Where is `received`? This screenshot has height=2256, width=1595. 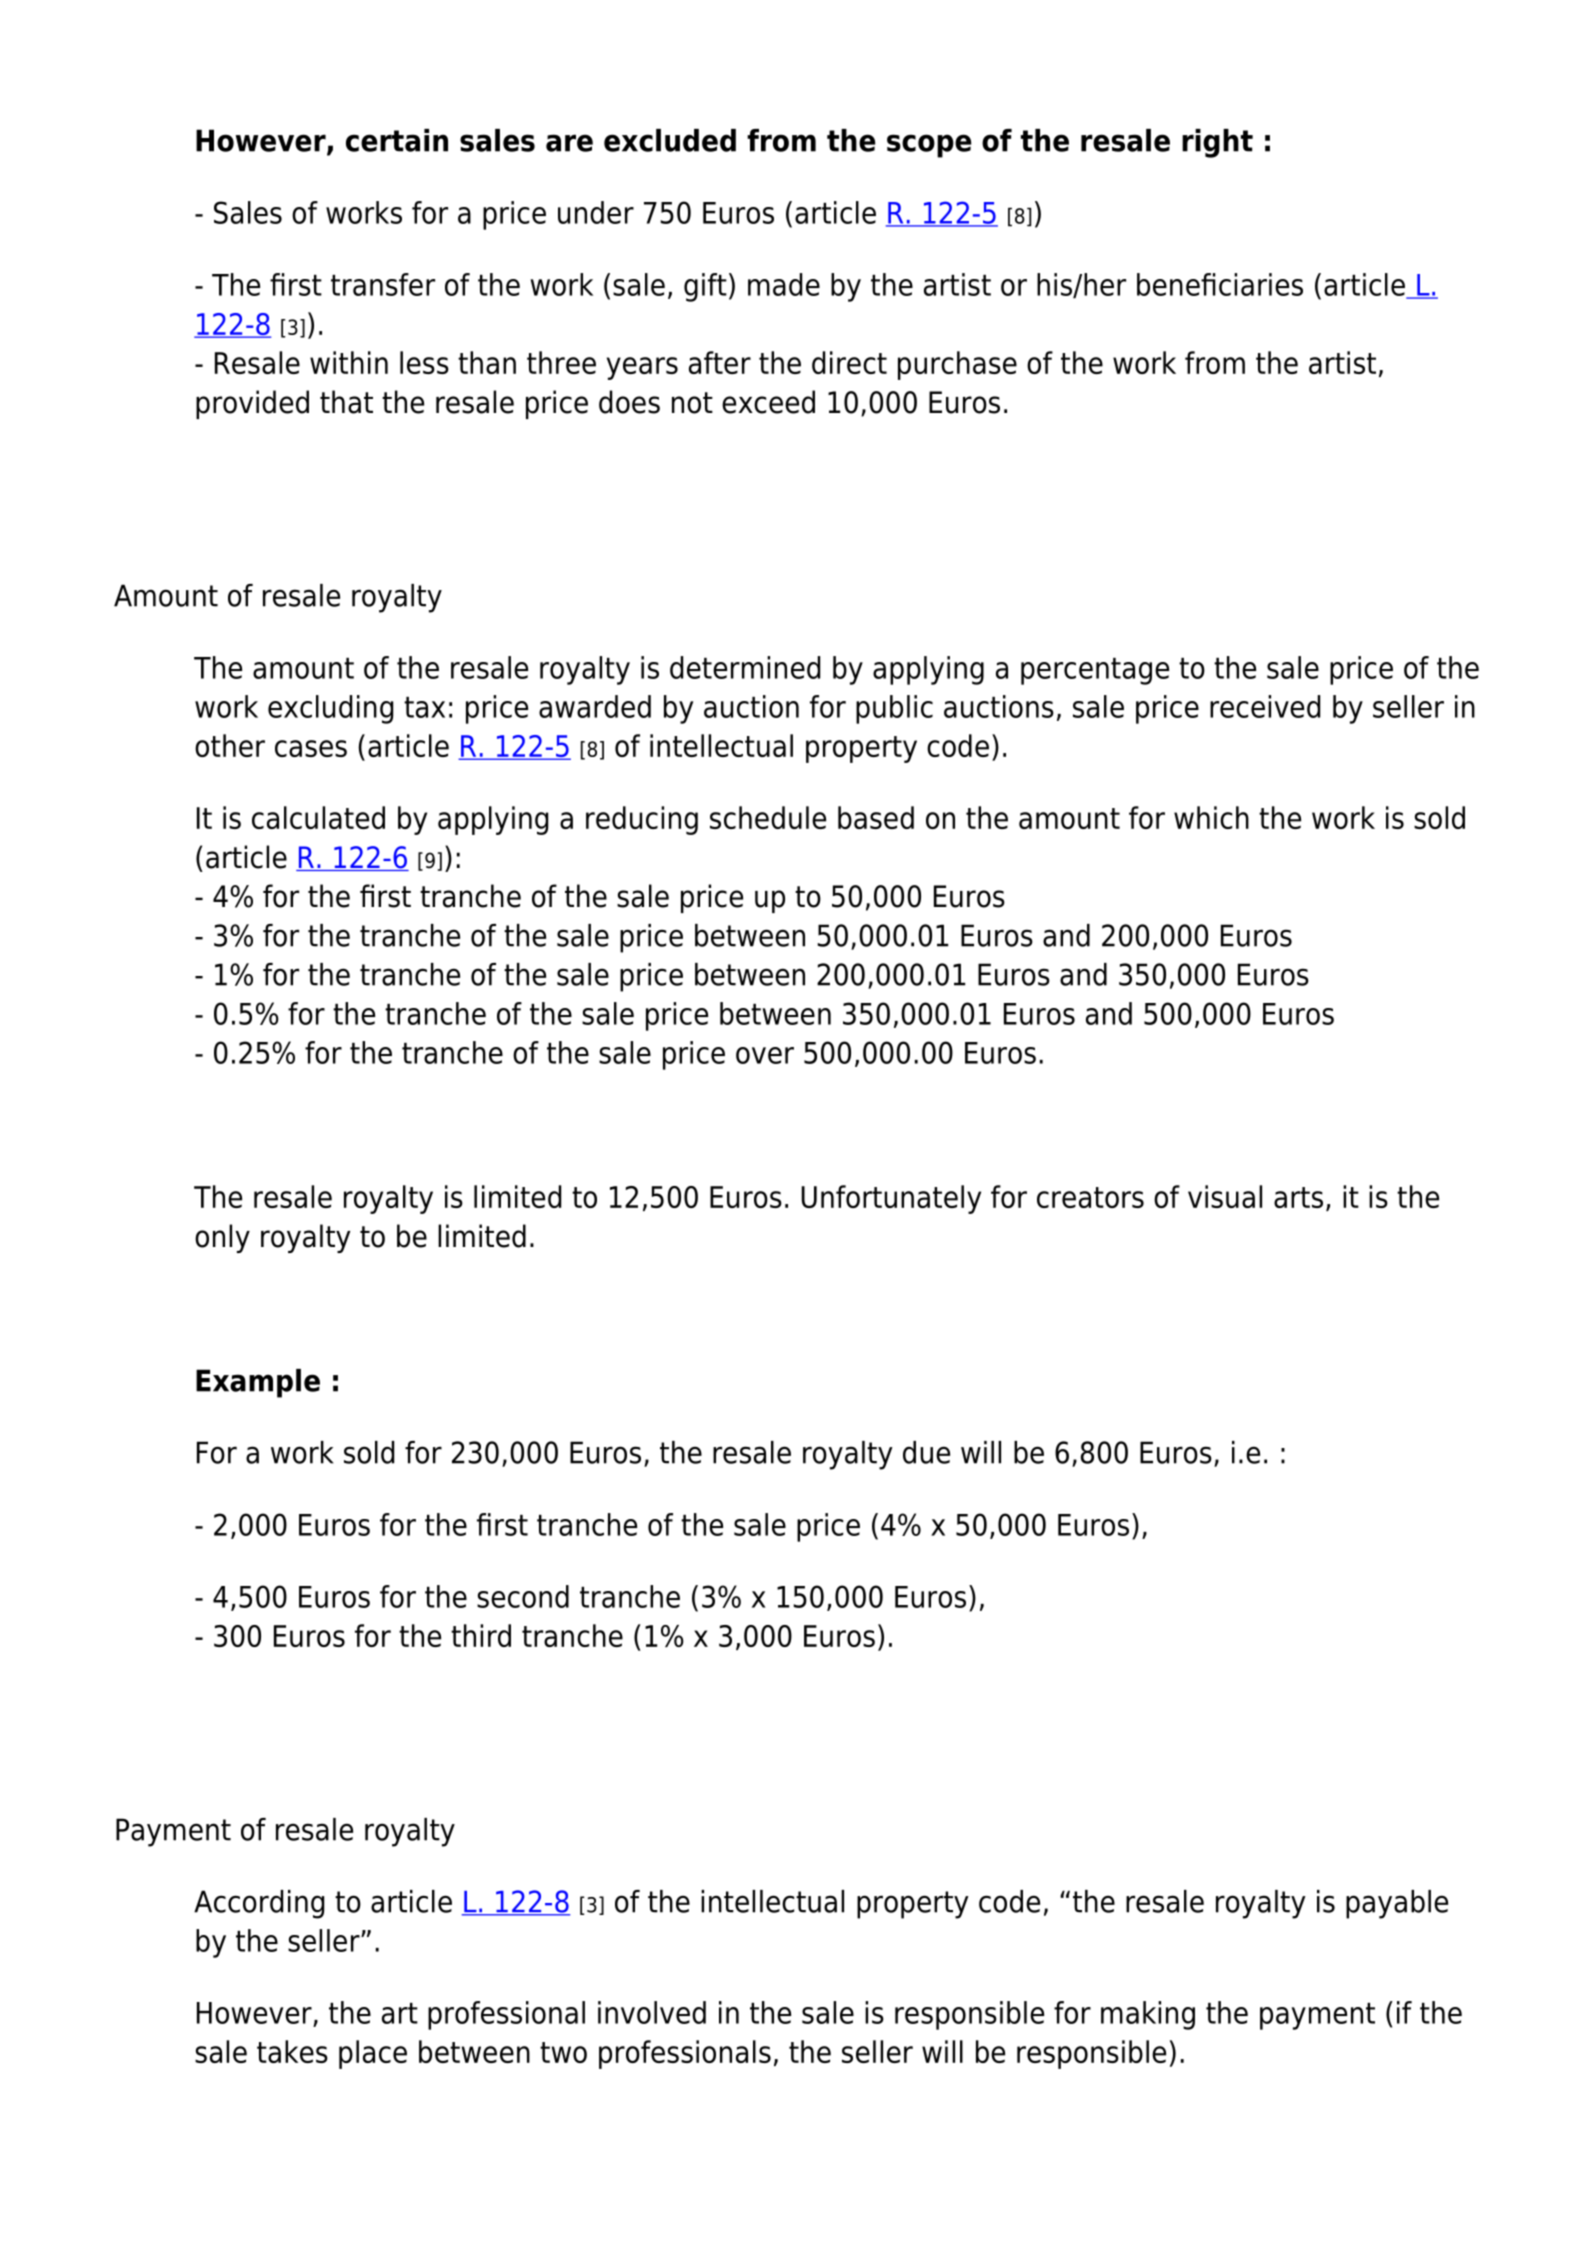 received is located at coordinates (1265, 706).
